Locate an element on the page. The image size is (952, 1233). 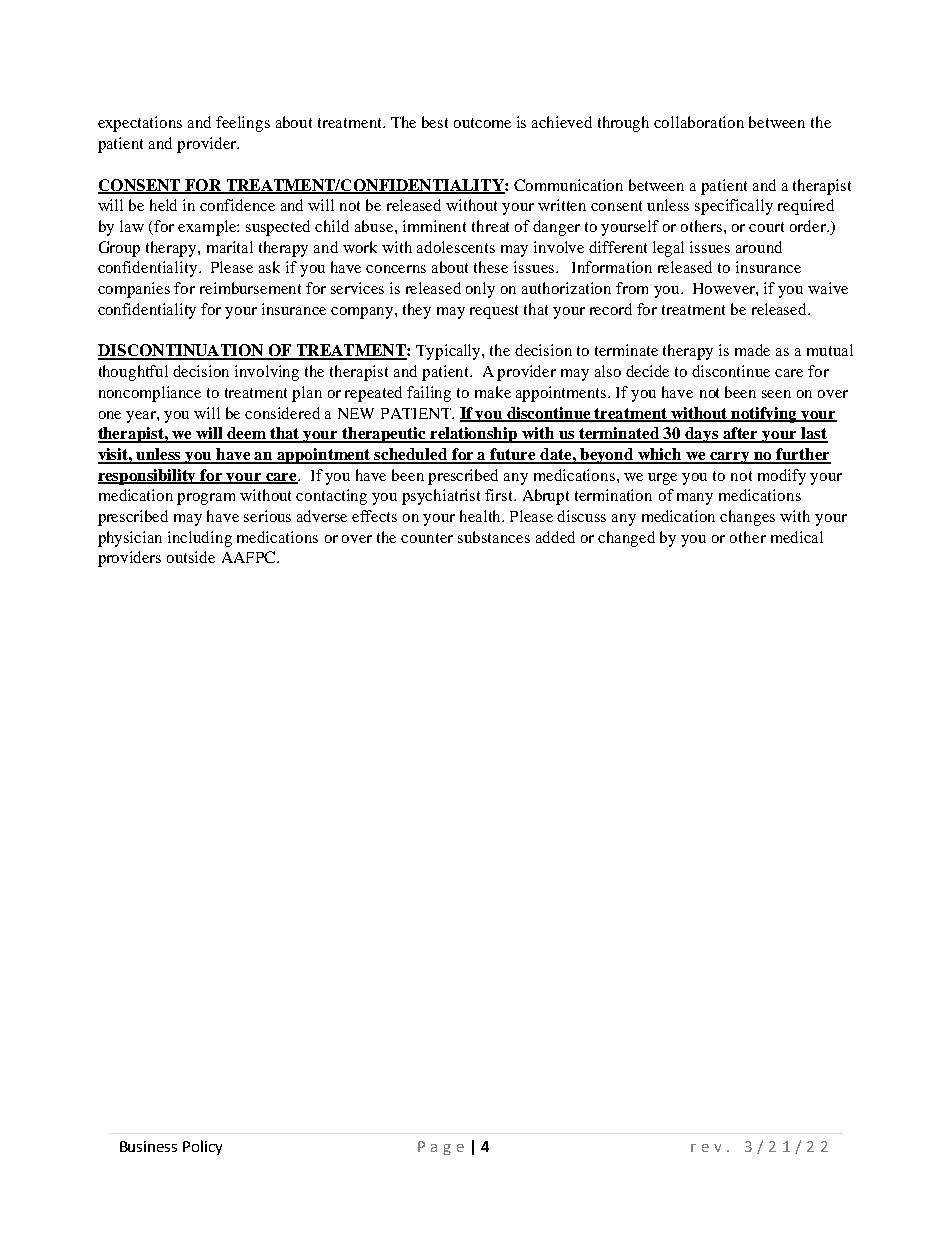
changed is located at coordinates (626, 539).
